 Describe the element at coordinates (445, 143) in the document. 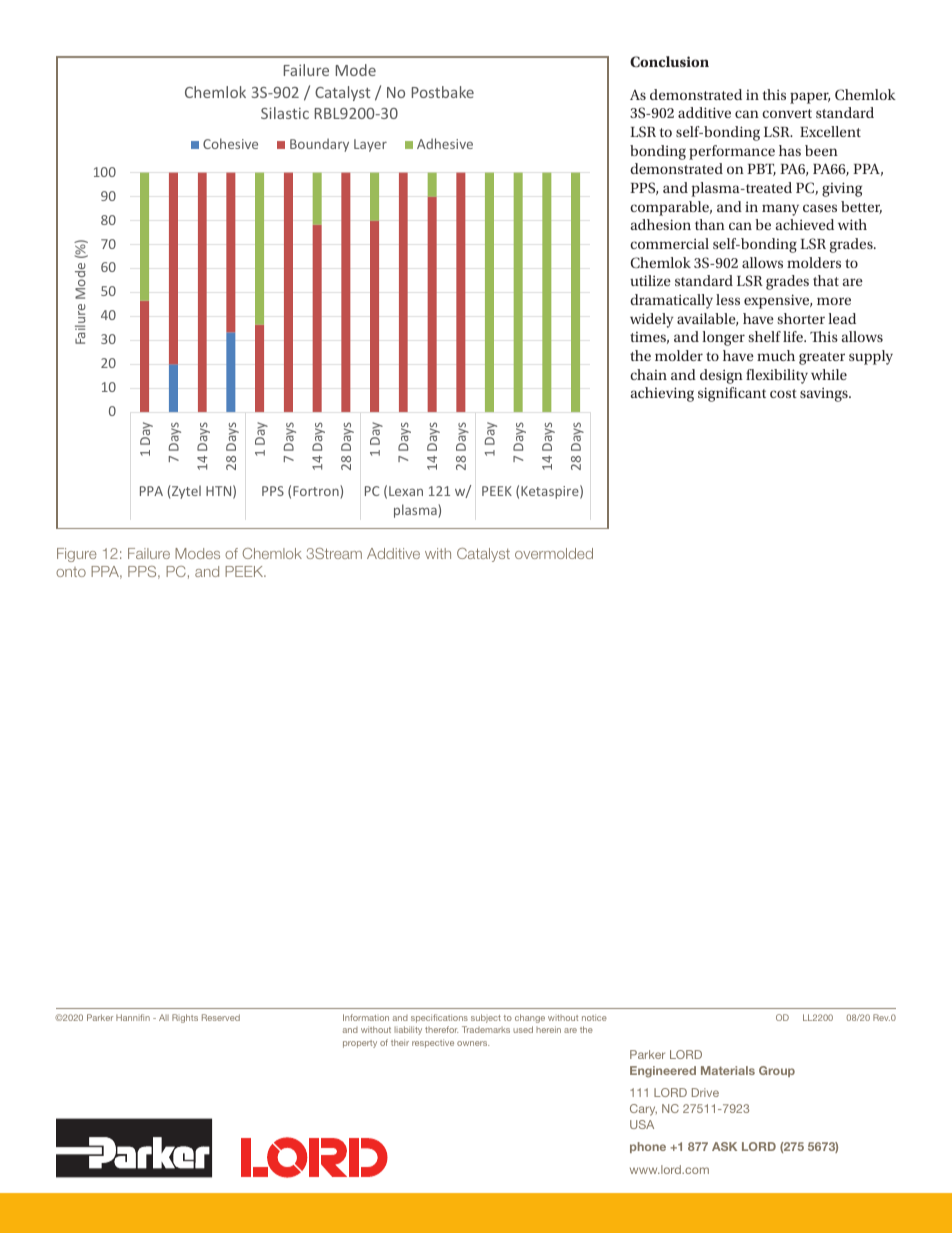

I see `Adhesive` at that location.
